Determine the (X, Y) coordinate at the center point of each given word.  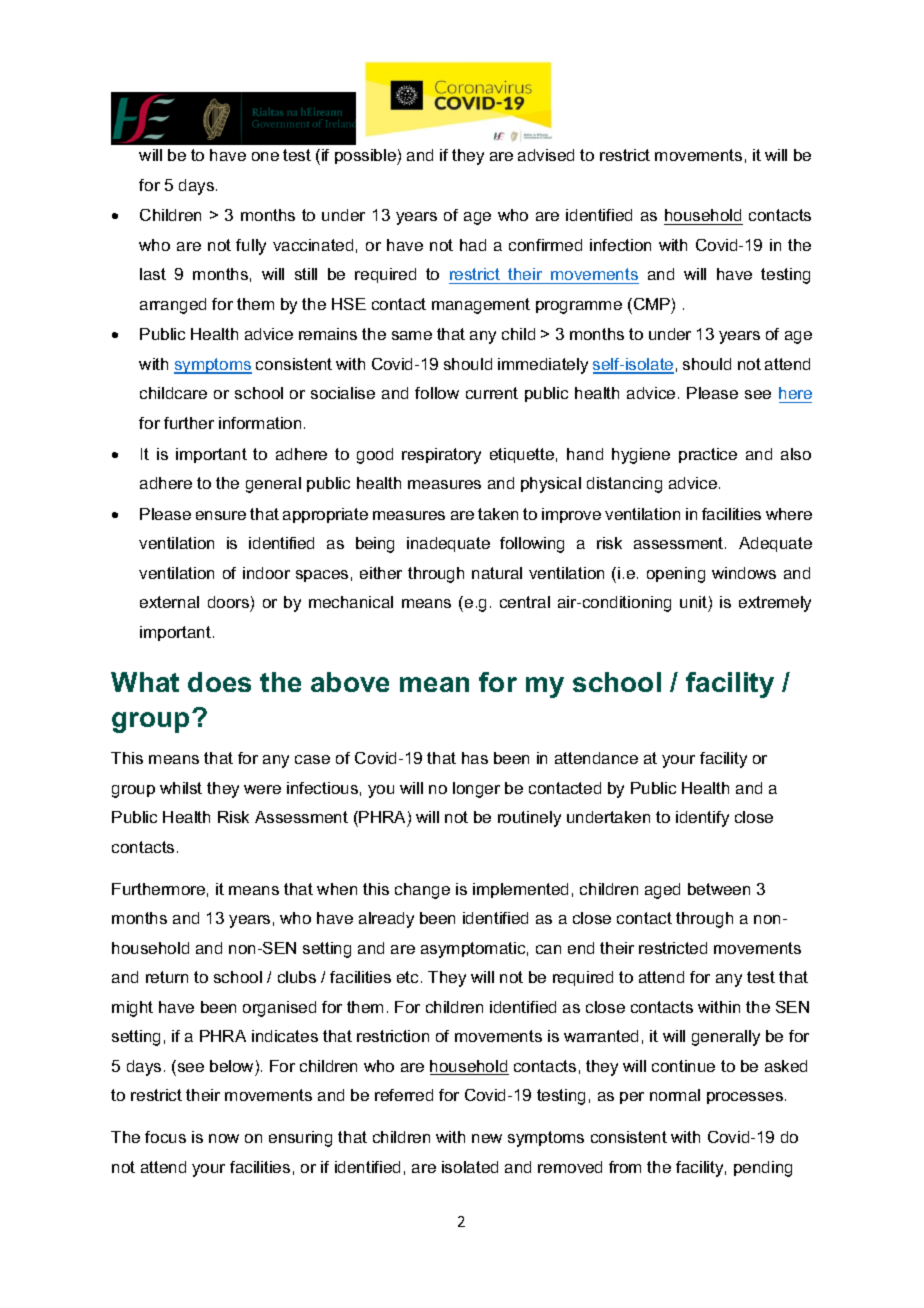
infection (620, 245)
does (219, 682)
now (224, 1138)
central (525, 602)
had (473, 245)
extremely (775, 604)
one (265, 156)
